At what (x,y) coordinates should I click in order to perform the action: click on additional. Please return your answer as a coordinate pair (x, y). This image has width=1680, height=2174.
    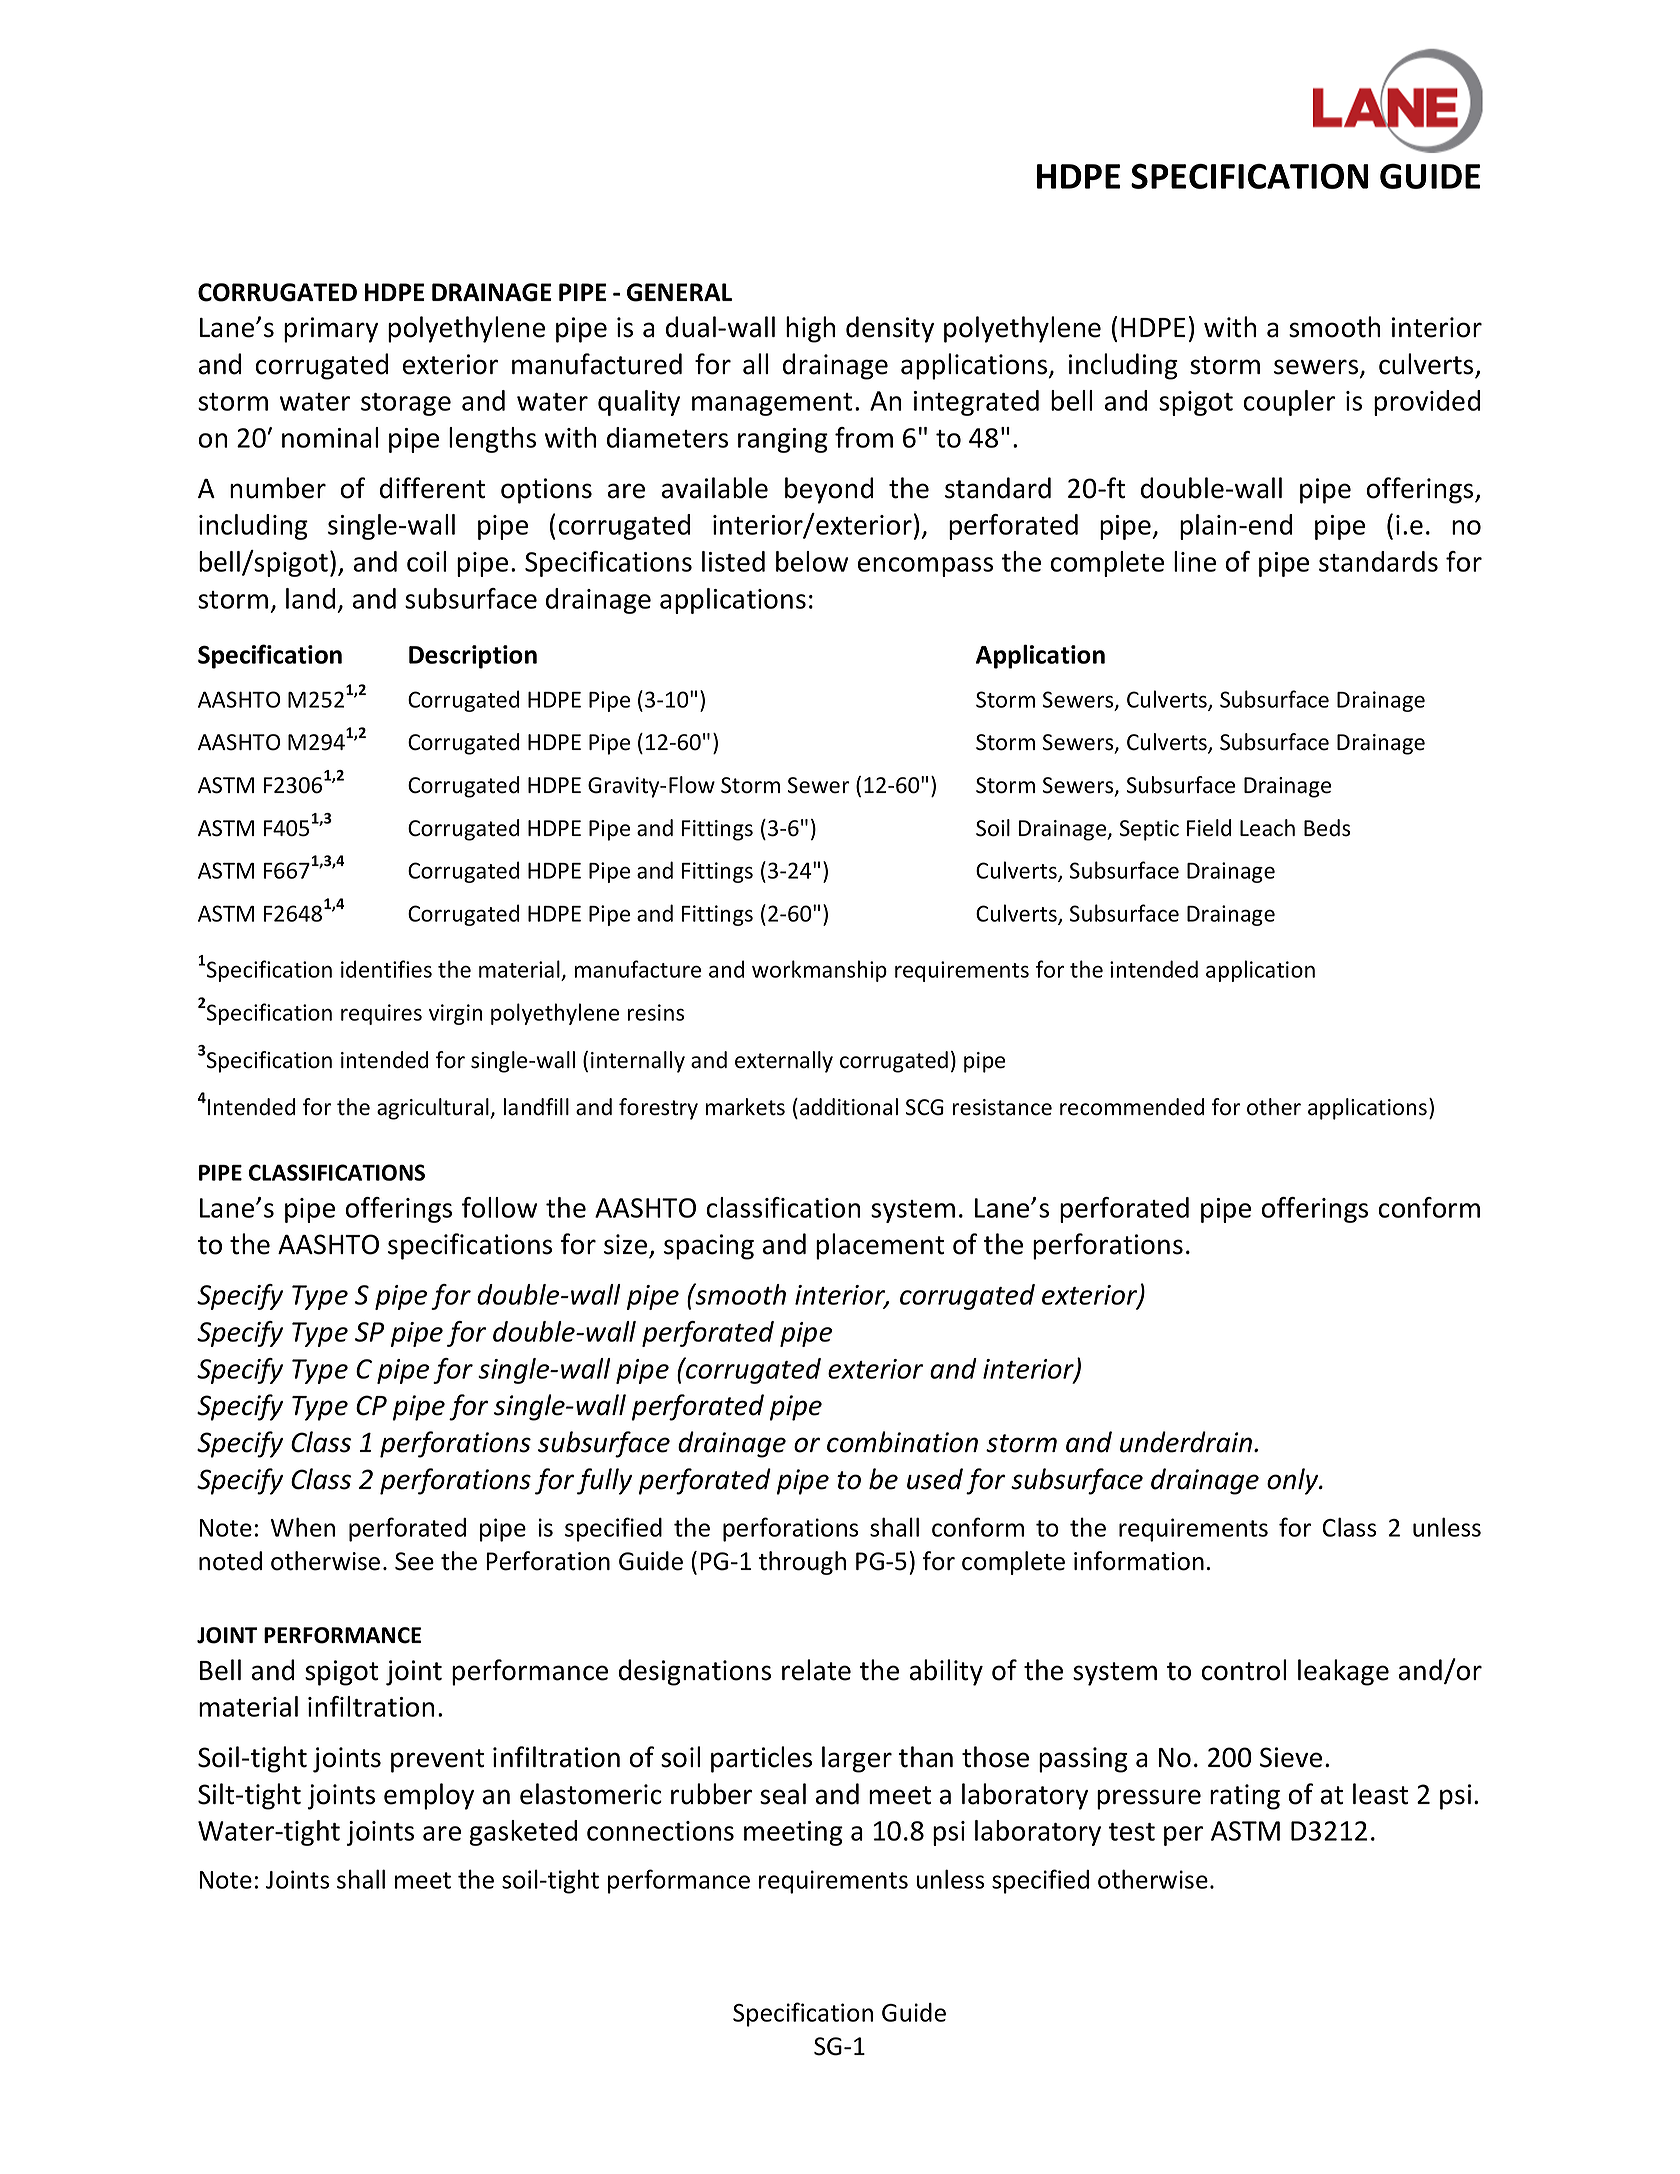
    Looking at the image, I should click on (849, 1107).
